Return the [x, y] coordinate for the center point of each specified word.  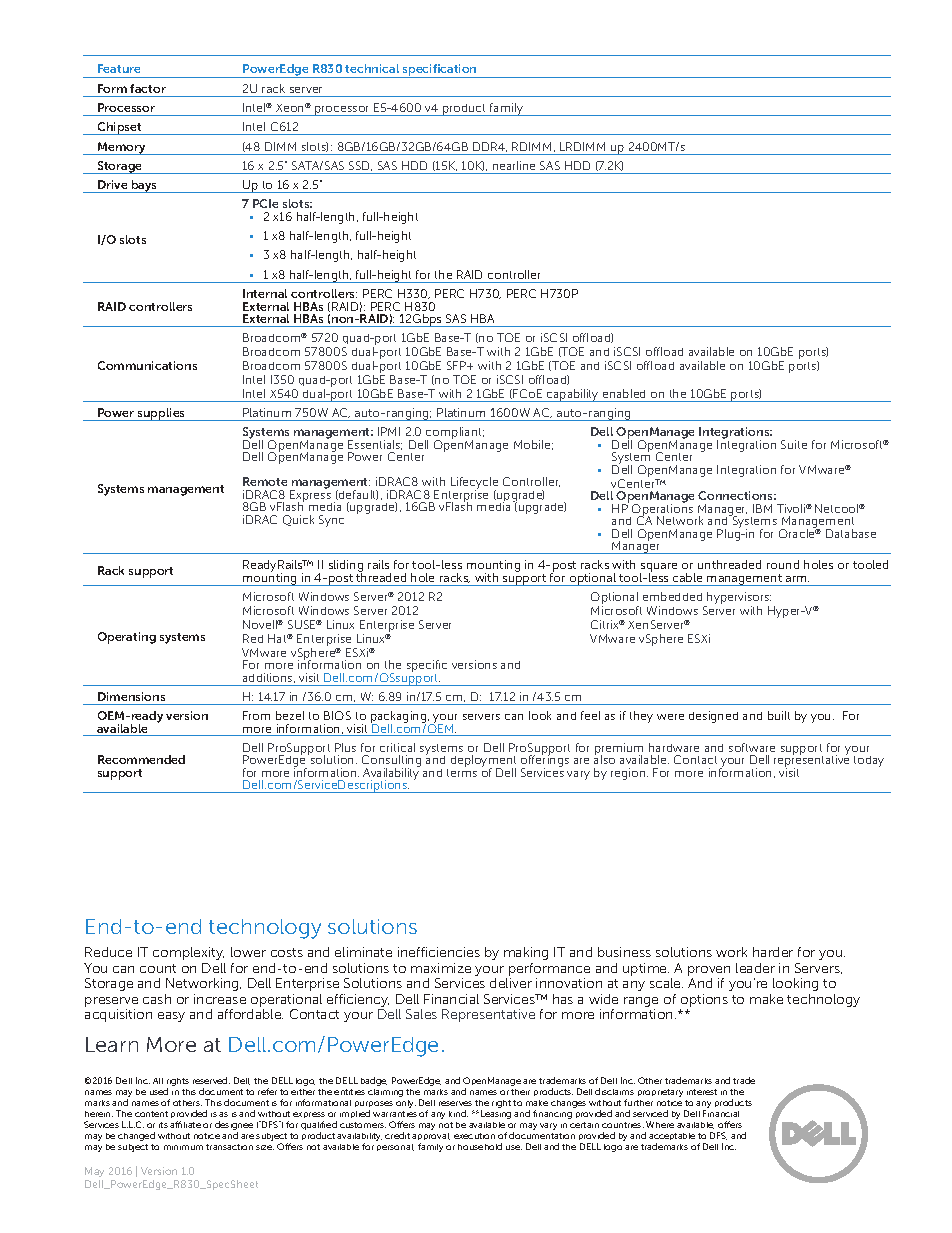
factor [148, 88]
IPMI [389, 431]
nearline [514, 165]
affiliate [185, 1124]
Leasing [496, 1114]
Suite [794, 444]
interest [702, 1092]
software [752, 747]
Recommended [141, 759]
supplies [162, 414]
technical [372, 68]
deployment [483, 762]
